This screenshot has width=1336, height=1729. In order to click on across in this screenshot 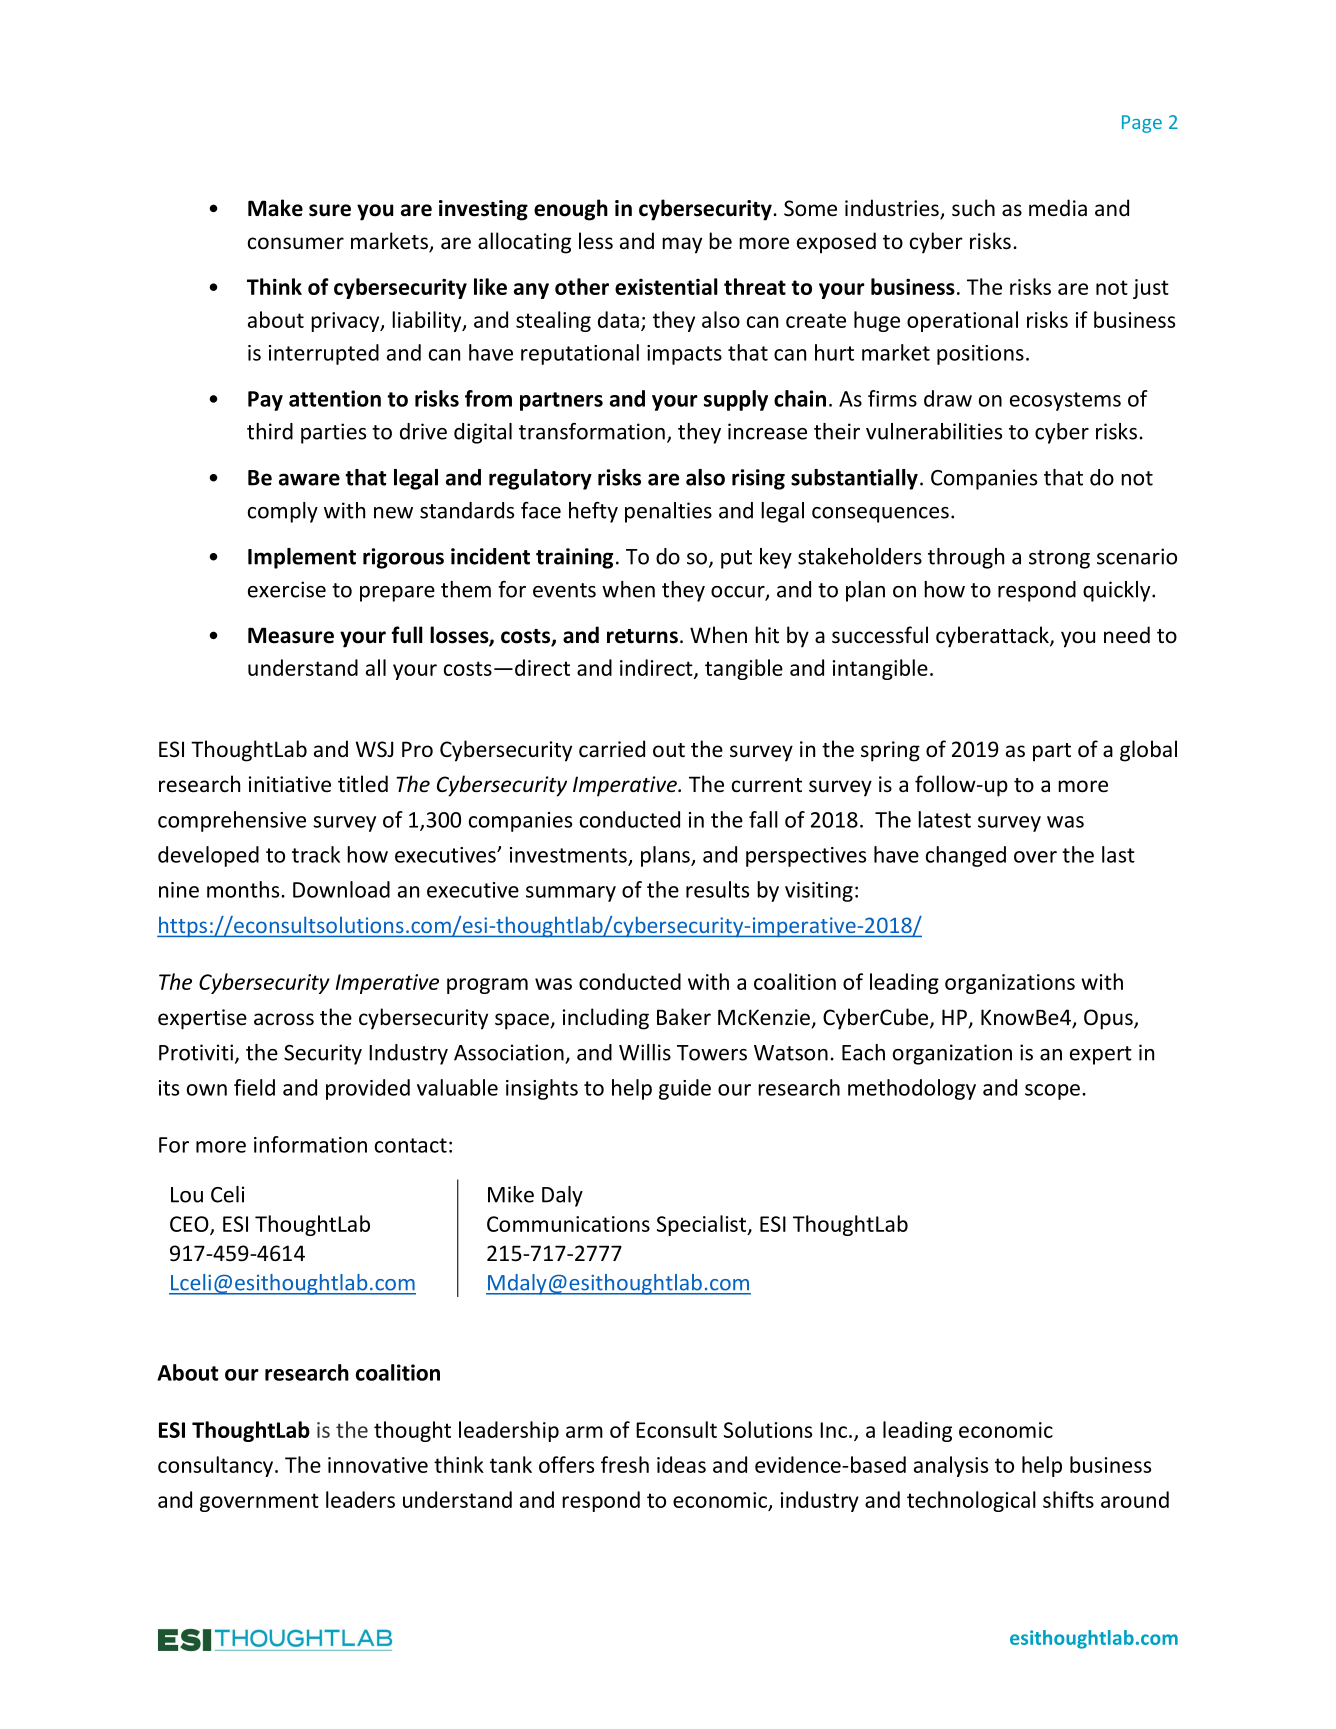, I will do `click(284, 1019)`.
